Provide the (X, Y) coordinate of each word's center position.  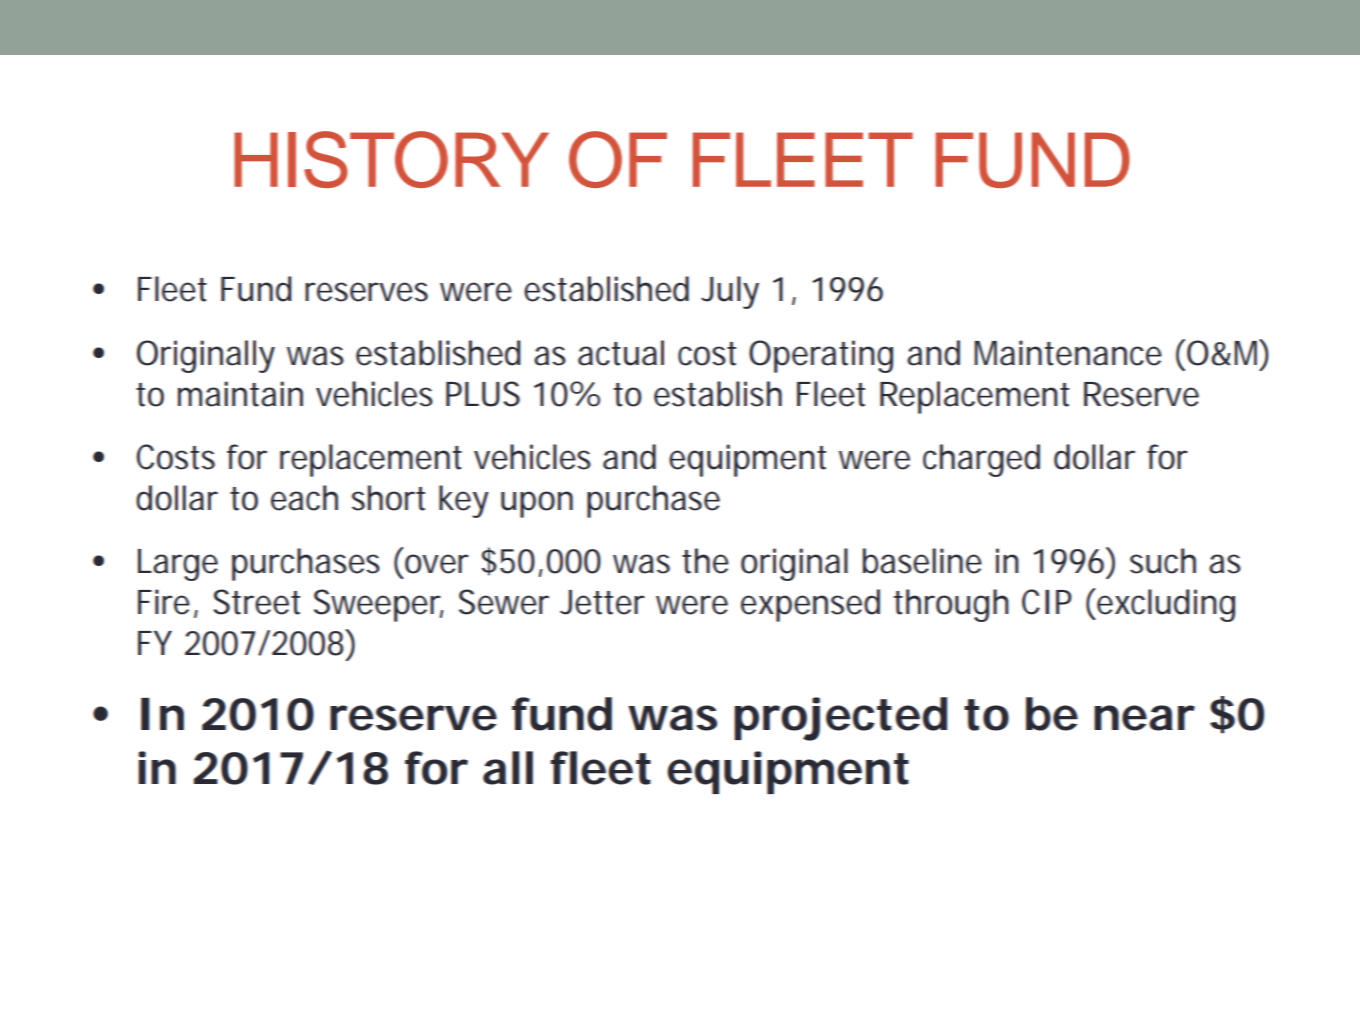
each (304, 498)
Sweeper (379, 605)
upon (537, 504)
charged (981, 460)
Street (256, 602)
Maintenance (1068, 353)
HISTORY (391, 159)
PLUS (483, 394)
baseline (922, 561)
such (1163, 561)
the (705, 561)
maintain (240, 394)
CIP (1047, 602)
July (730, 292)
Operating (821, 356)
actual (621, 353)
